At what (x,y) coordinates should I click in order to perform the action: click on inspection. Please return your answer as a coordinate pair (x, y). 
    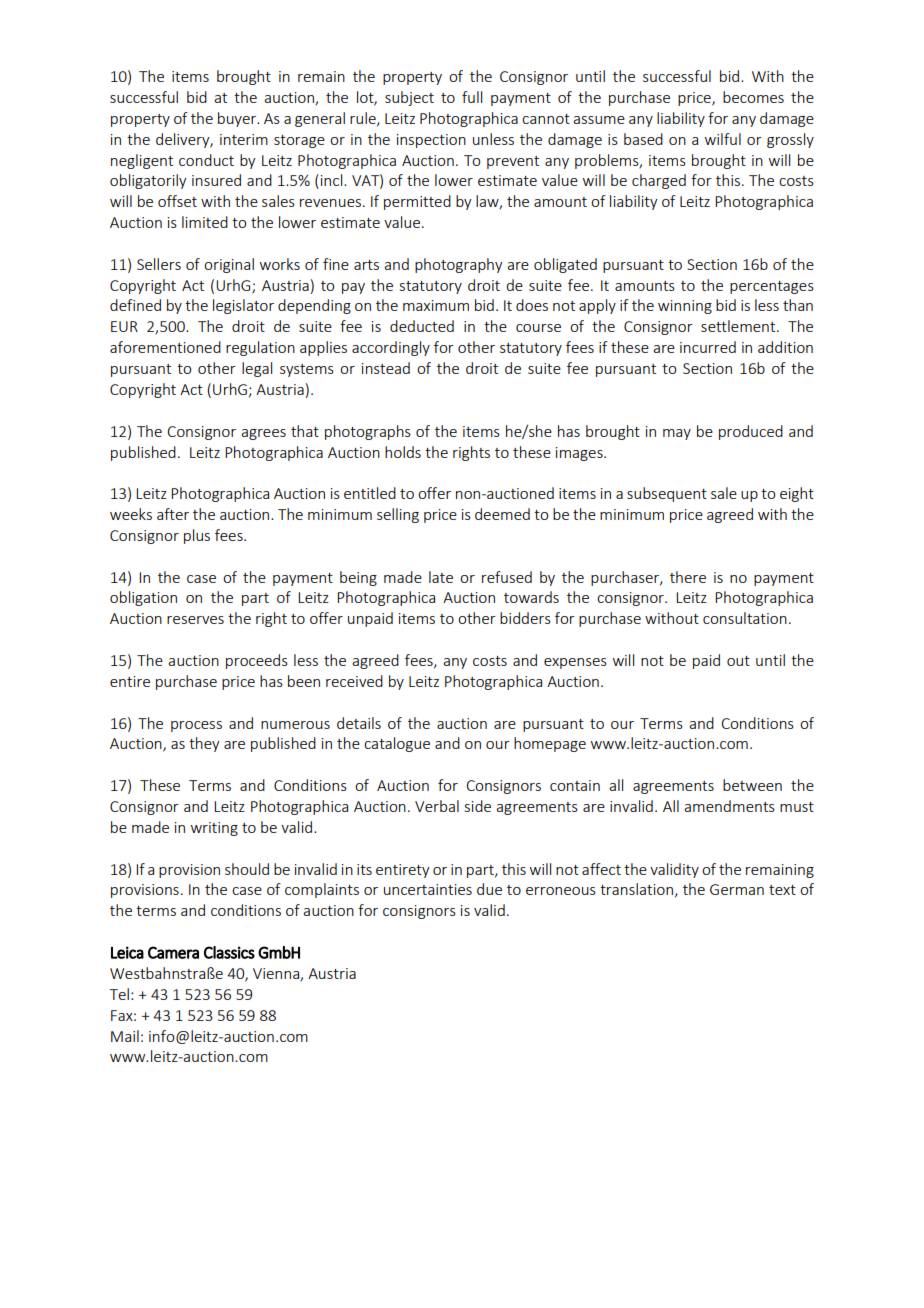
    Looking at the image, I should click on (431, 141).
